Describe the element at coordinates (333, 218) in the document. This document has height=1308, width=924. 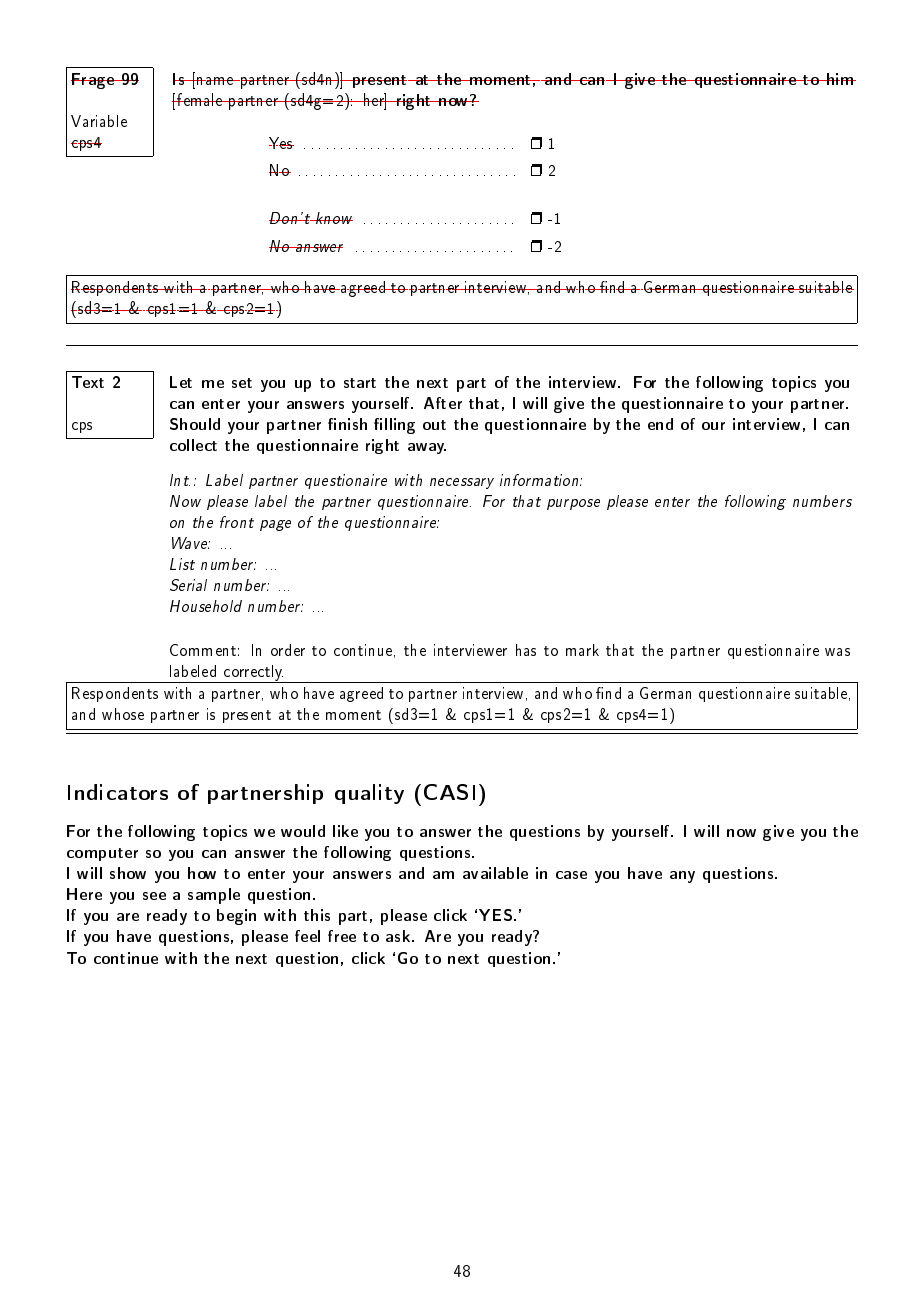
I see `know` at that location.
